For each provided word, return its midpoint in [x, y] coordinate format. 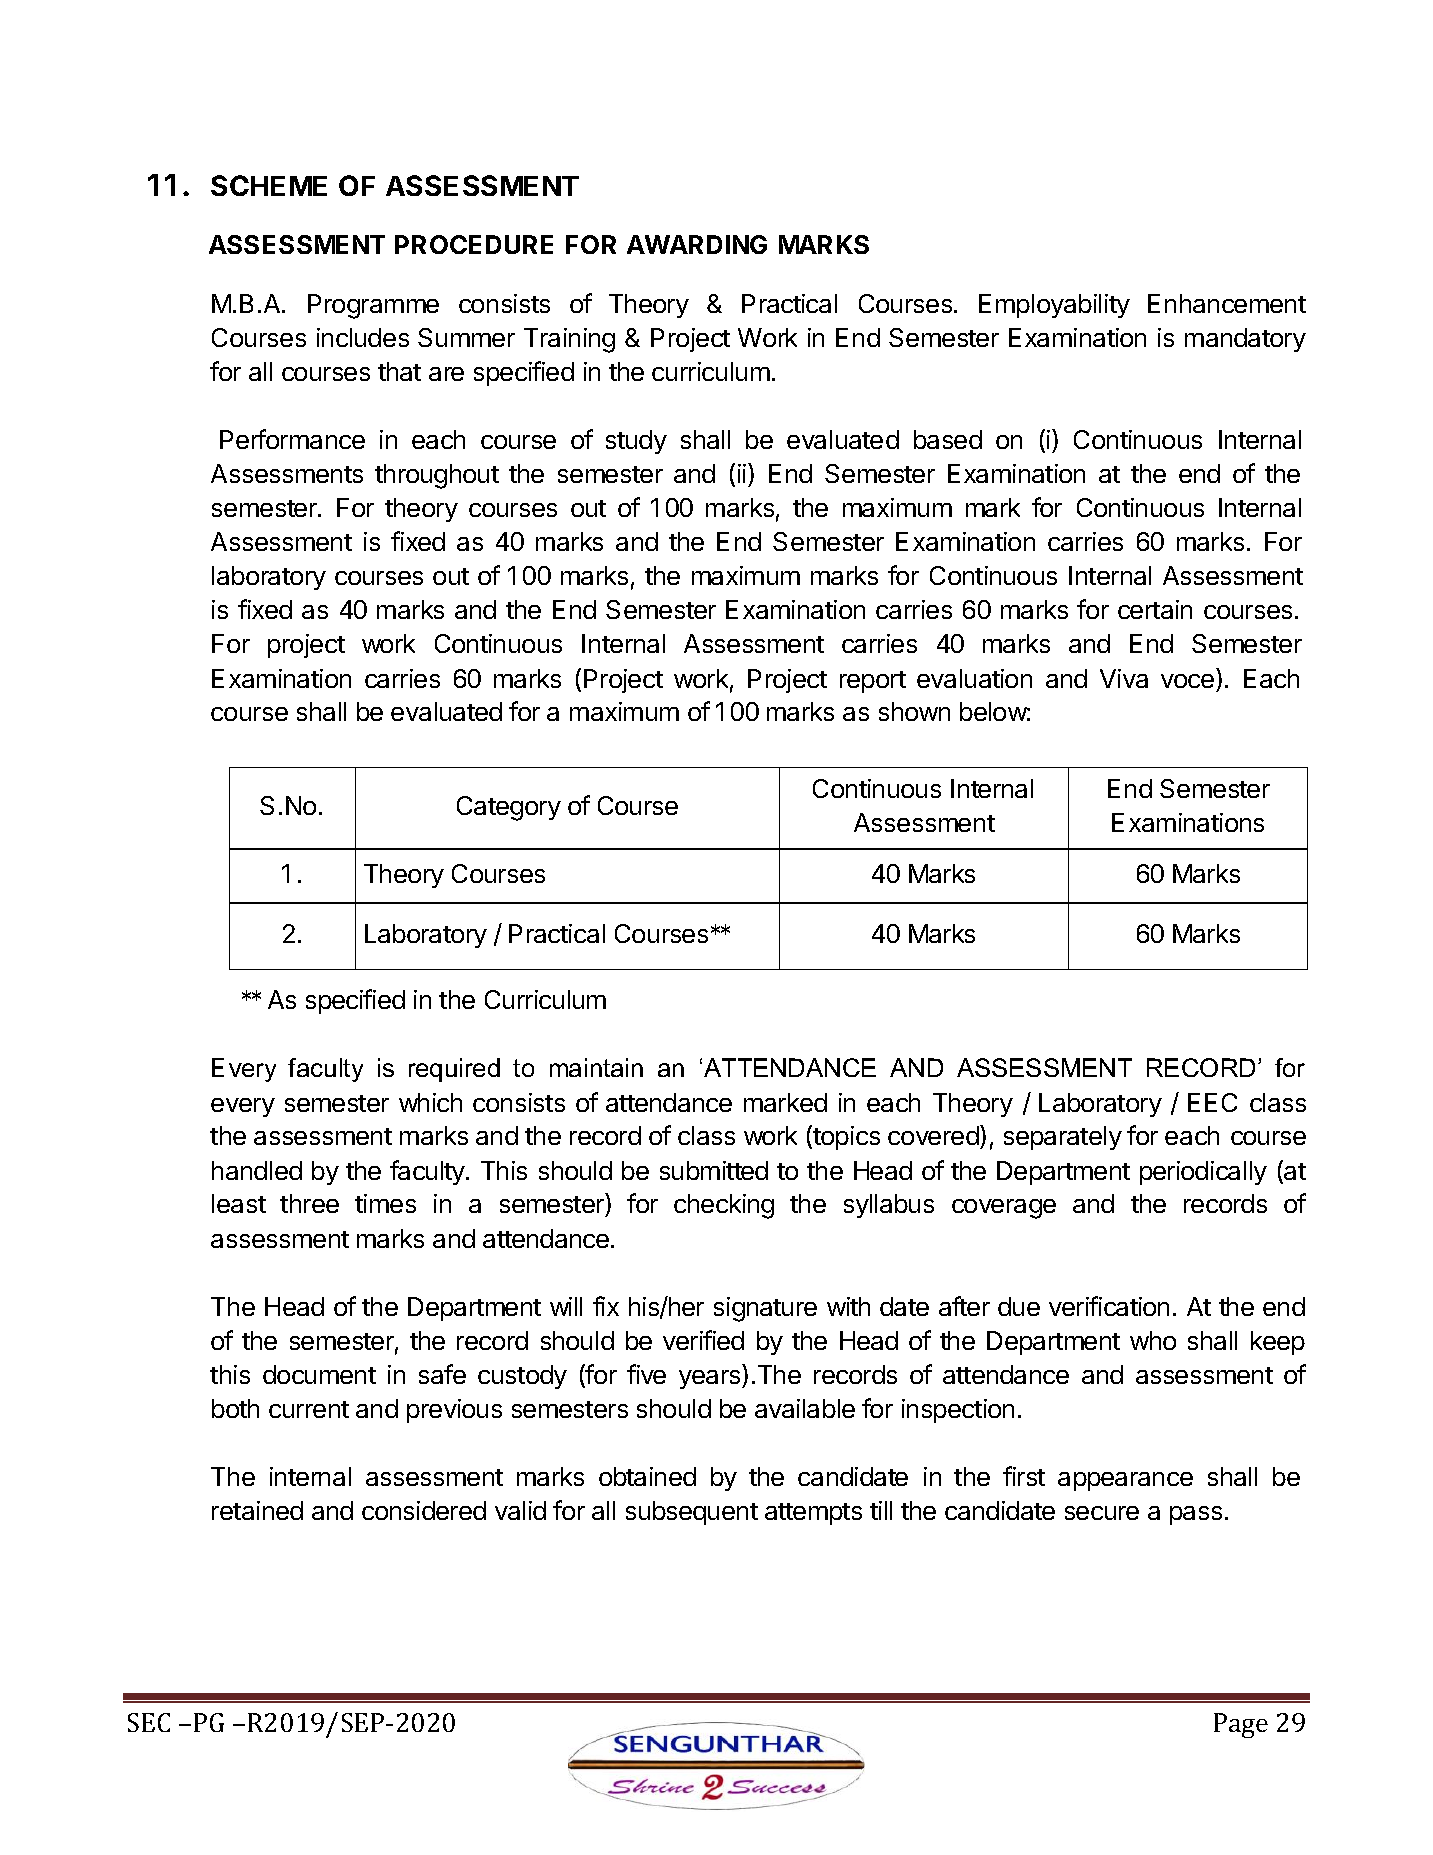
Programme [373, 306]
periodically [1203, 1173]
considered [424, 1510]
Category [509, 808]
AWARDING [697, 244]
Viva [1124, 678]
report [873, 682]
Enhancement [1227, 303]
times [385, 1203]
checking [724, 1206]
